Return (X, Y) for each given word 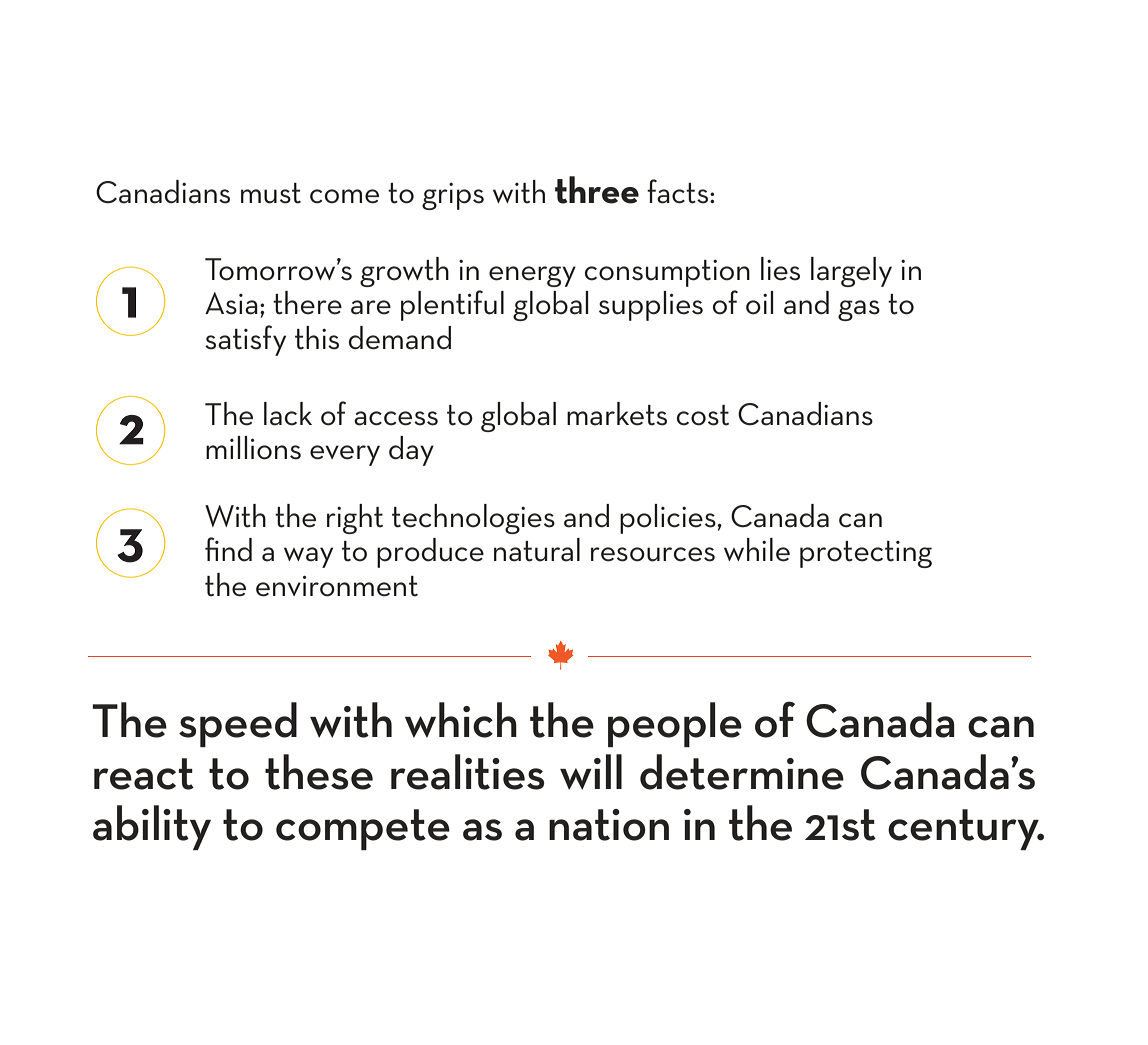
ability (152, 827)
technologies (473, 519)
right (355, 519)
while (757, 550)
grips (453, 196)
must (271, 193)
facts (679, 191)
